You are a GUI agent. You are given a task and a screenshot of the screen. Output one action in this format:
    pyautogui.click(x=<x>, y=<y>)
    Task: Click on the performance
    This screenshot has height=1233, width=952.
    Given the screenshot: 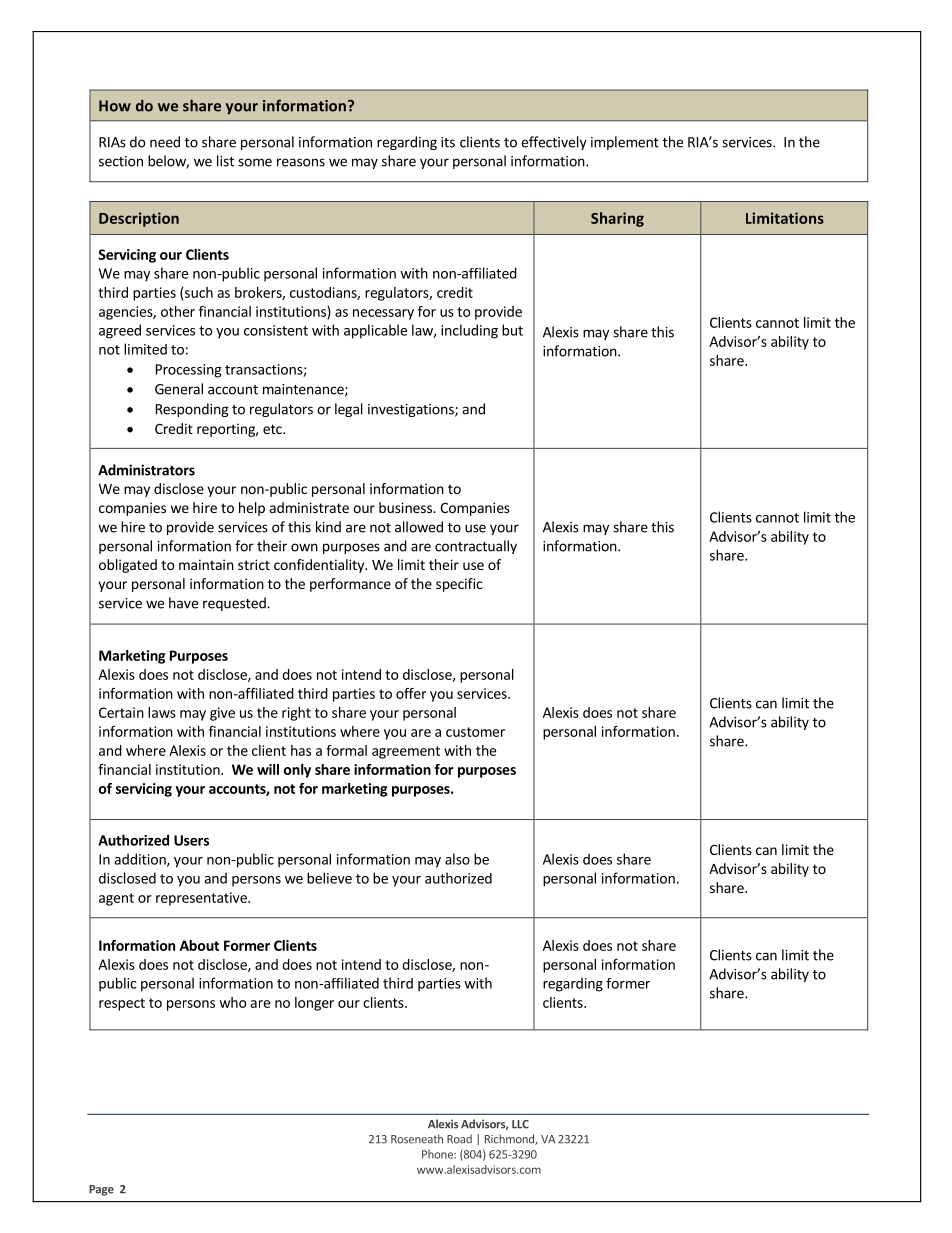 What is the action you would take?
    pyautogui.click(x=350, y=585)
